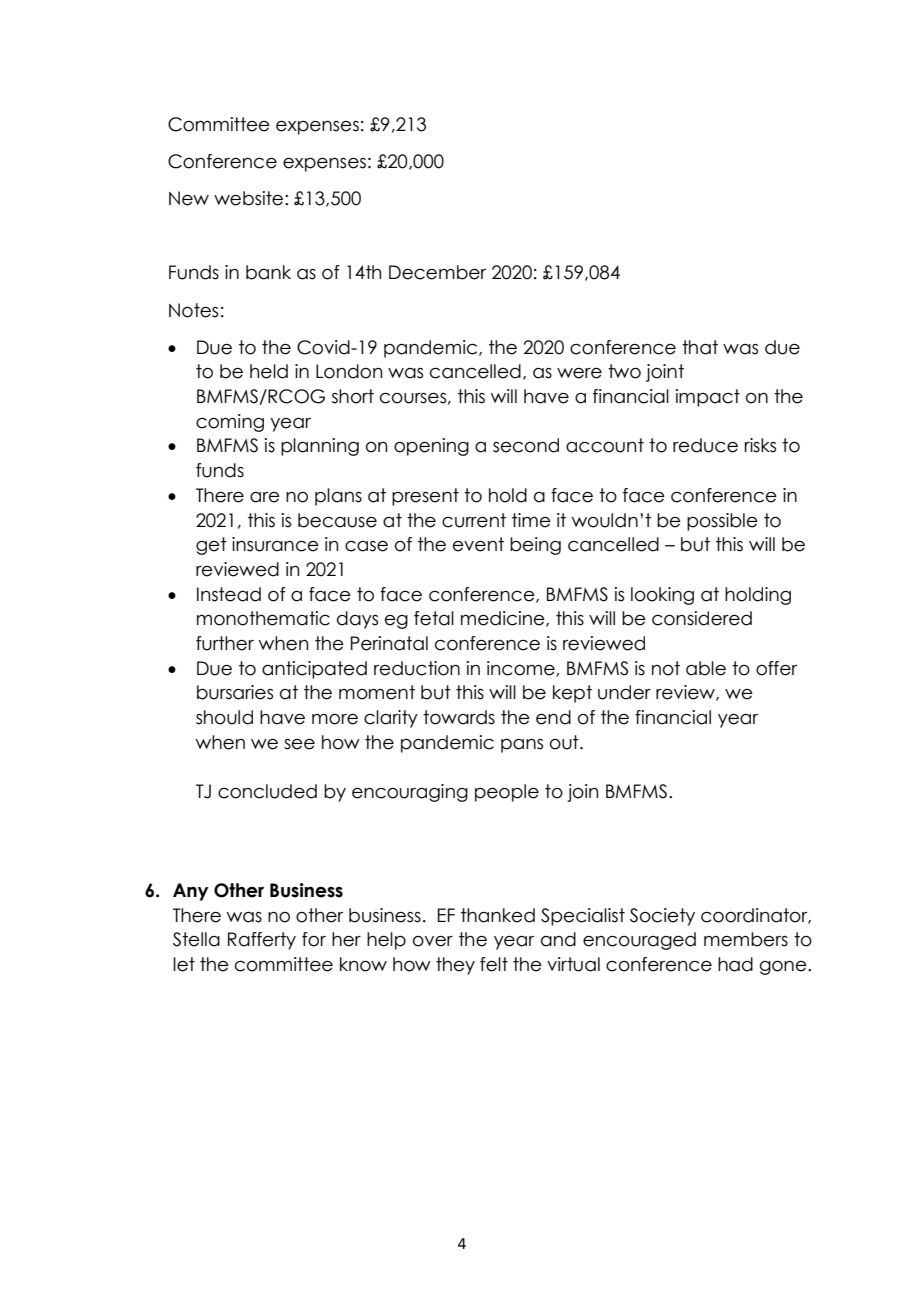  Describe the element at coordinates (437, 272) in the page. I see `December` at that location.
